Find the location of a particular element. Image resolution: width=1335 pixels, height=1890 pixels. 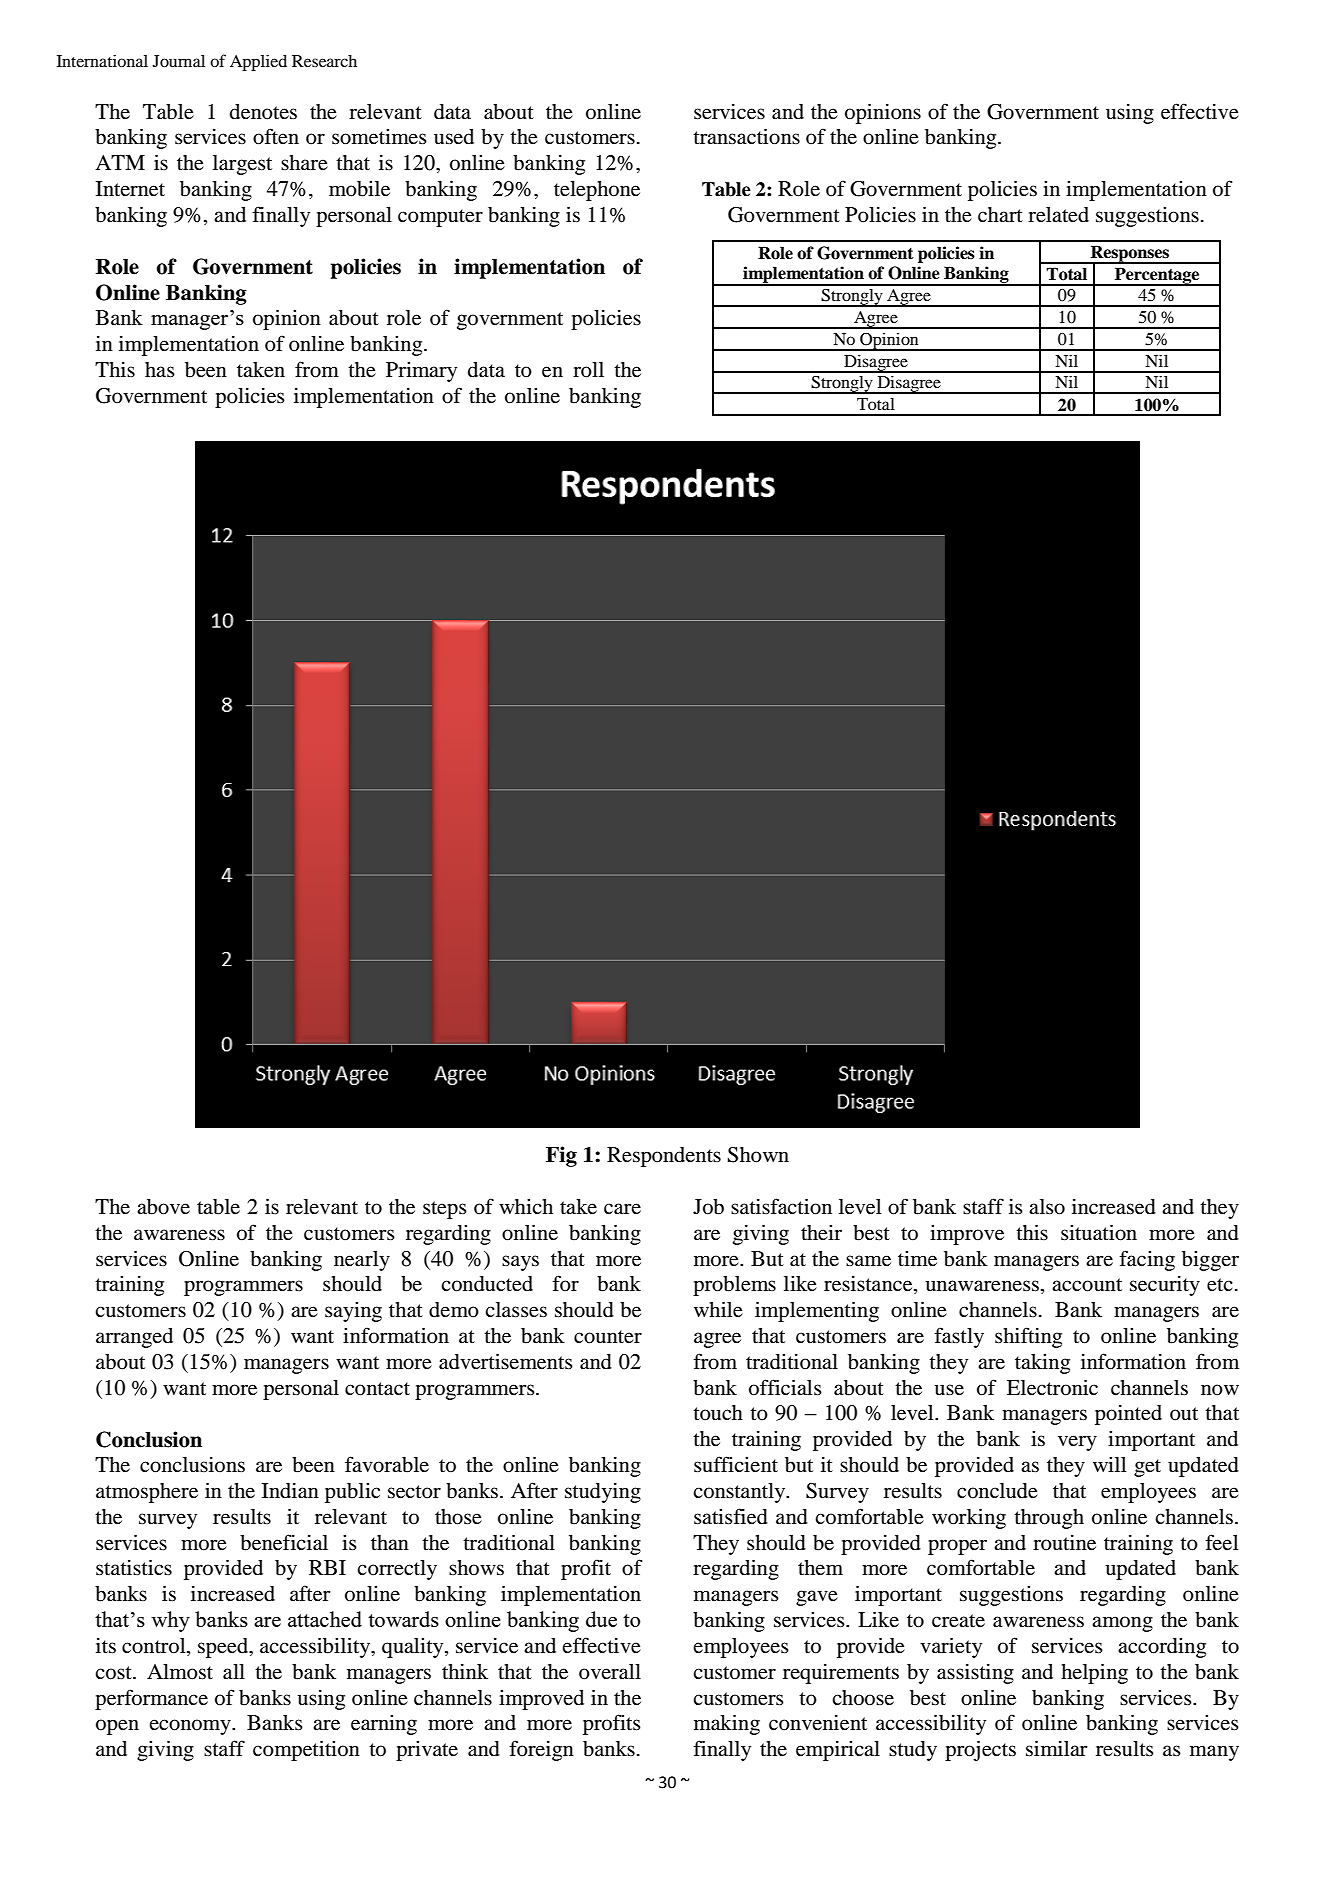

also is located at coordinates (1047, 1207).
